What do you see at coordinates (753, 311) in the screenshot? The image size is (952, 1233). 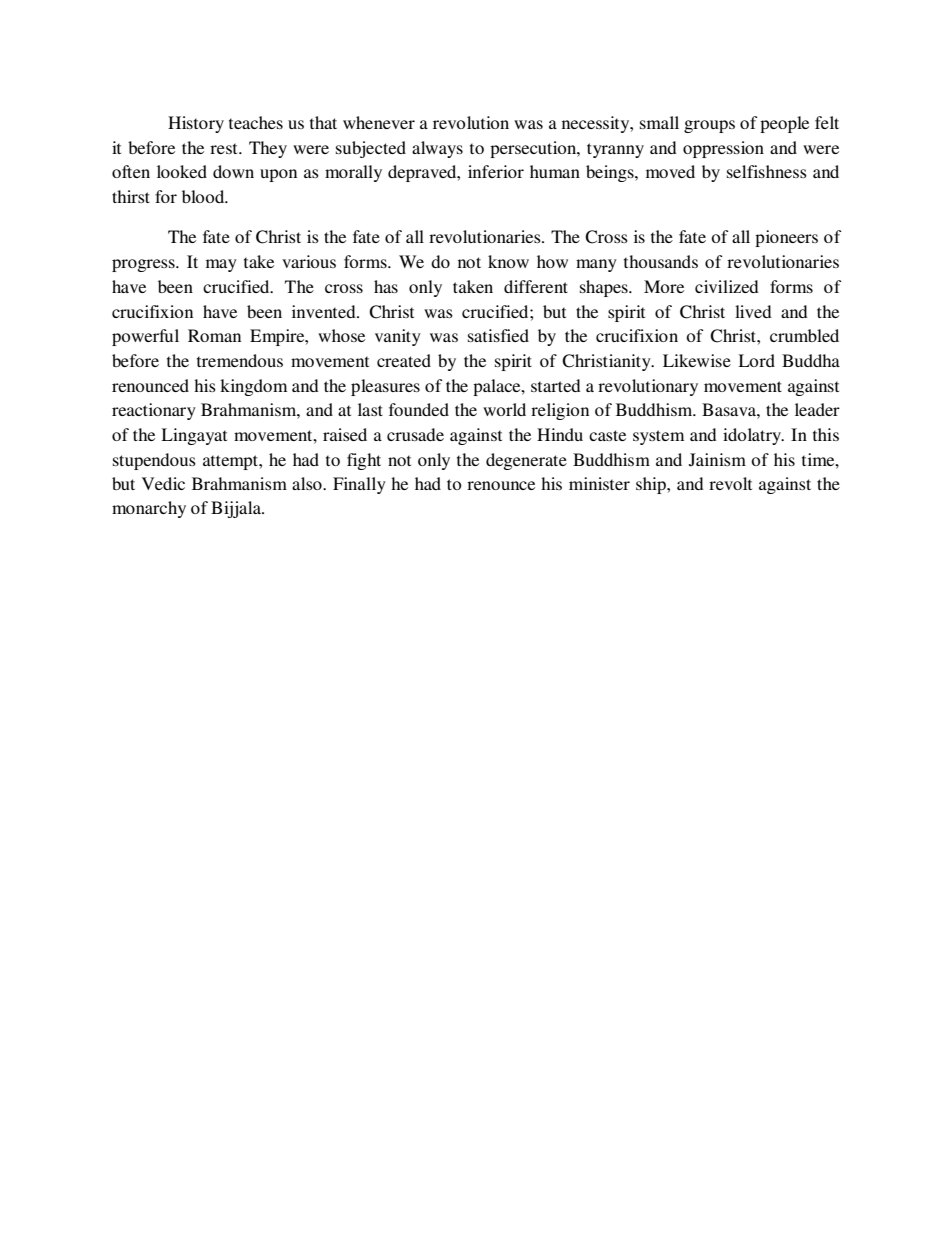 I see `lived` at bounding box center [753, 311].
